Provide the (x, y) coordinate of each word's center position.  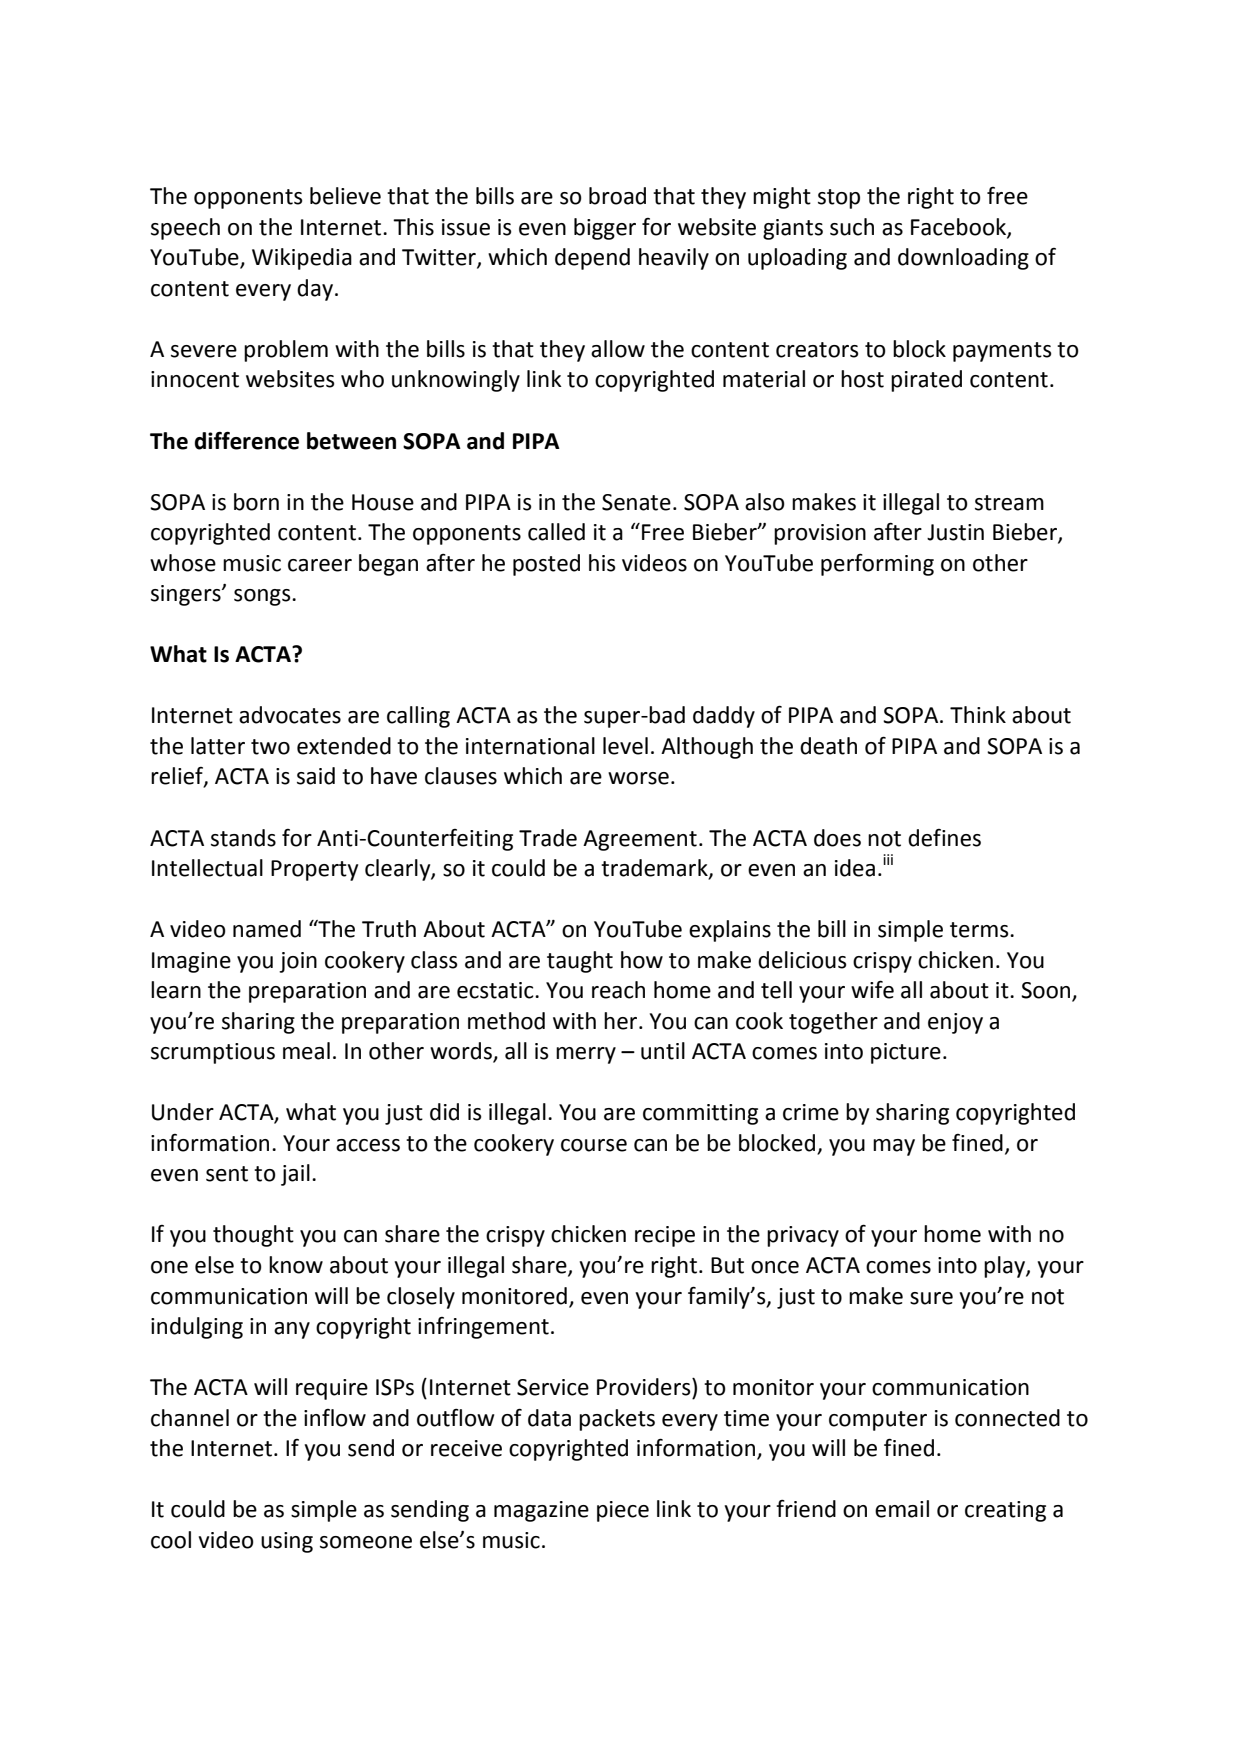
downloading (963, 259)
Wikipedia (302, 259)
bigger (605, 229)
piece (623, 1511)
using (287, 1542)
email (902, 1509)
